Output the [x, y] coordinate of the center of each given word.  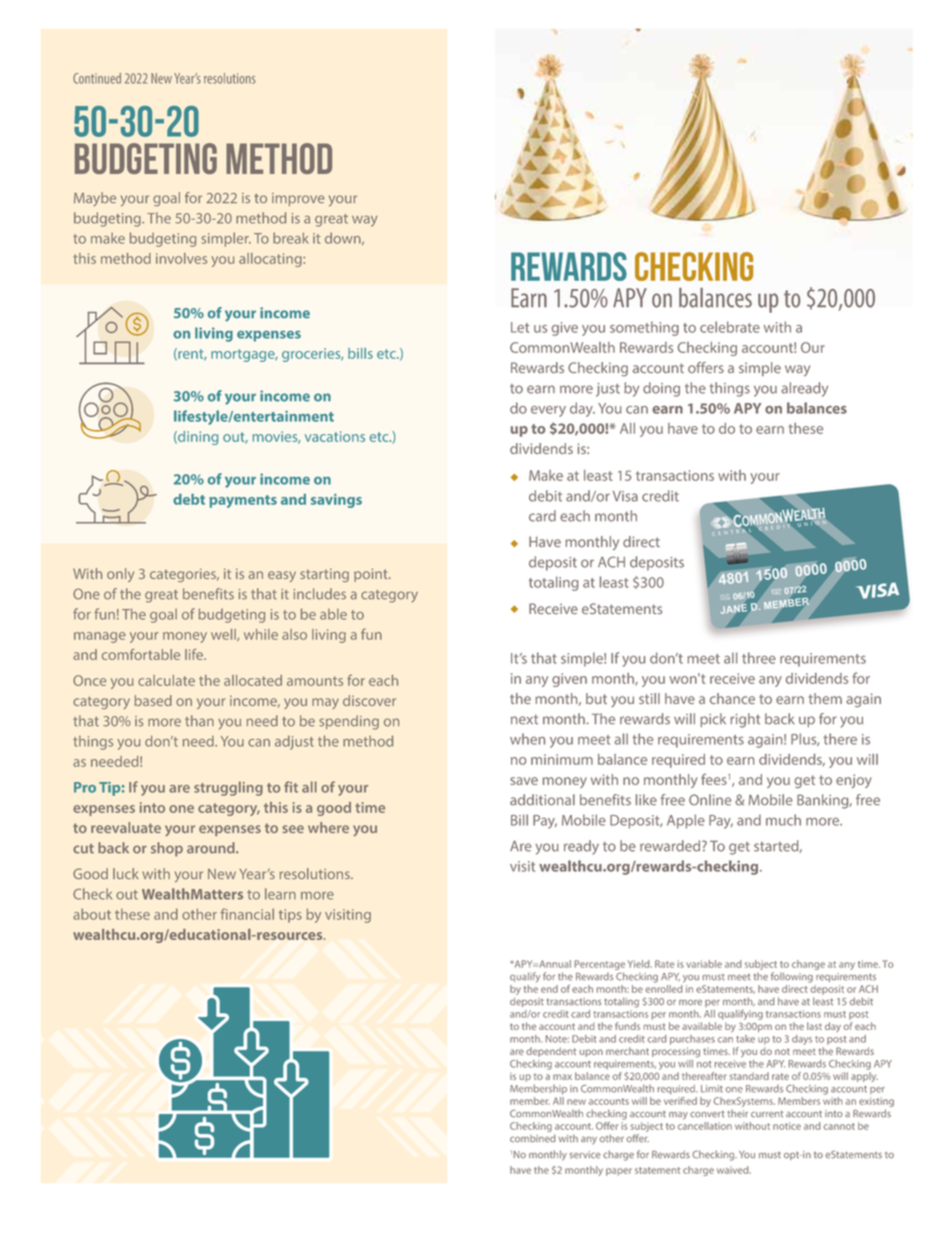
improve [298, 199]
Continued [97, 78]
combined [532, 1138]
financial [247, 914]
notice [787, 1126]
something [644, 328]
